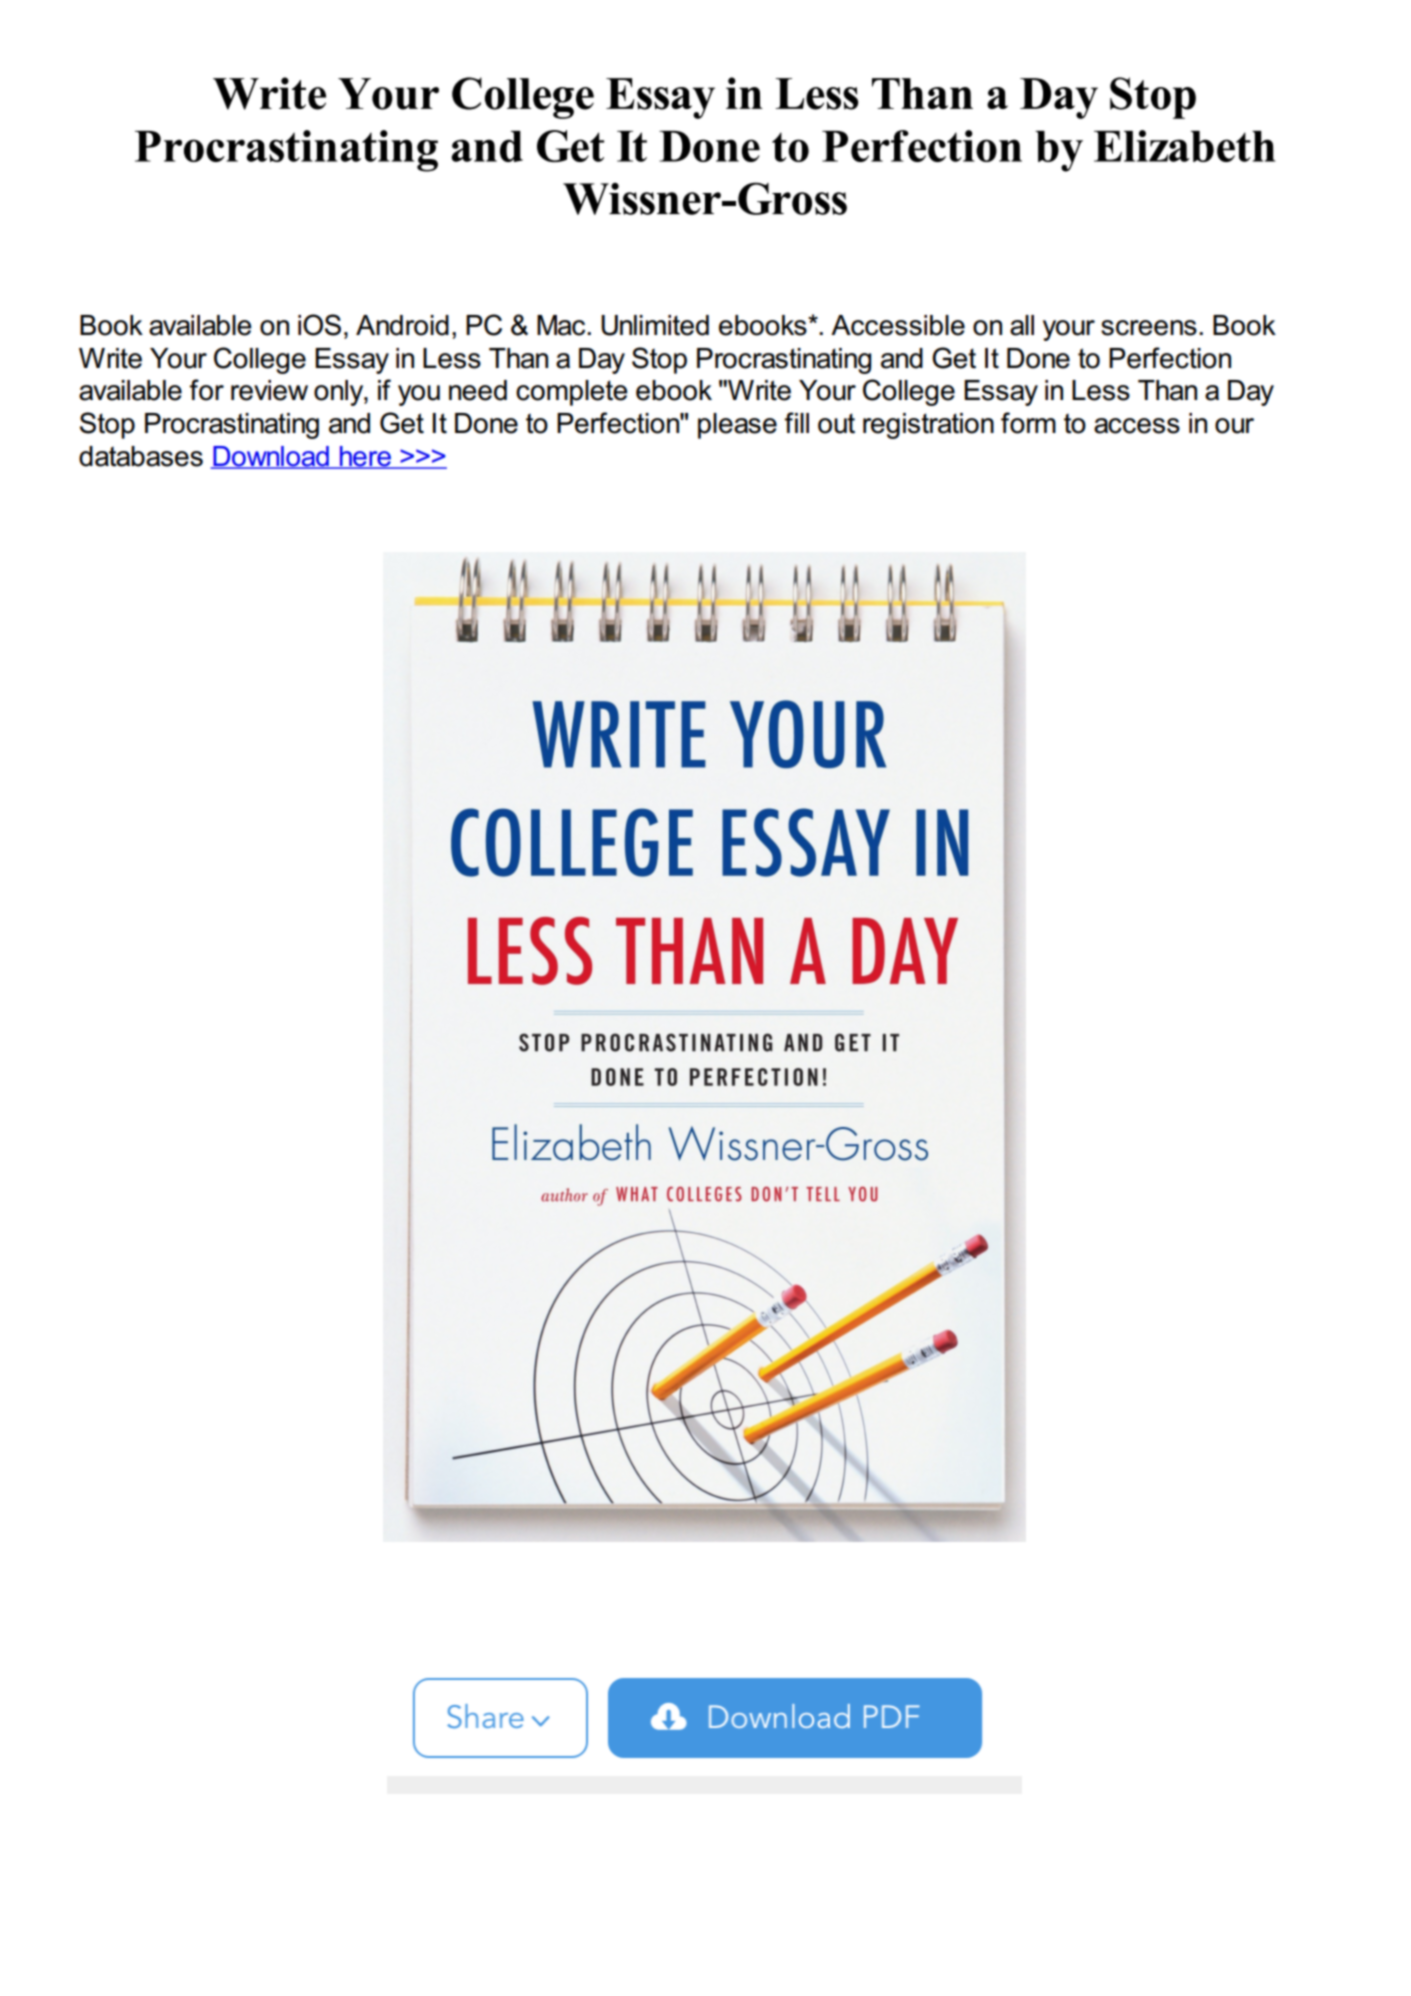  Describe the element at coordinates (737, 426) in the screenshot. I see `please` at that location.
